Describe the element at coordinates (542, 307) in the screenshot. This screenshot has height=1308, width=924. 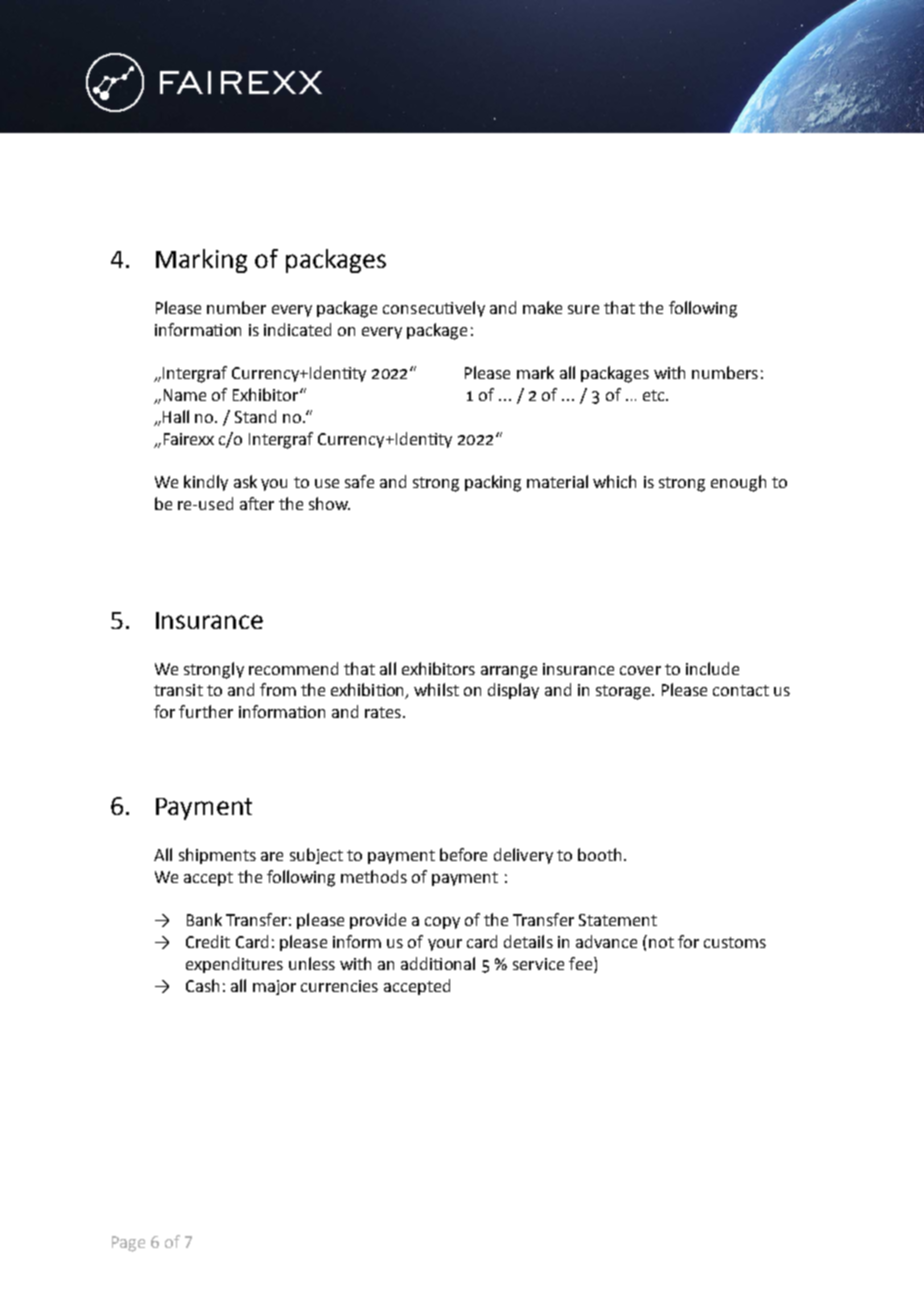
I see `make` at that location.
